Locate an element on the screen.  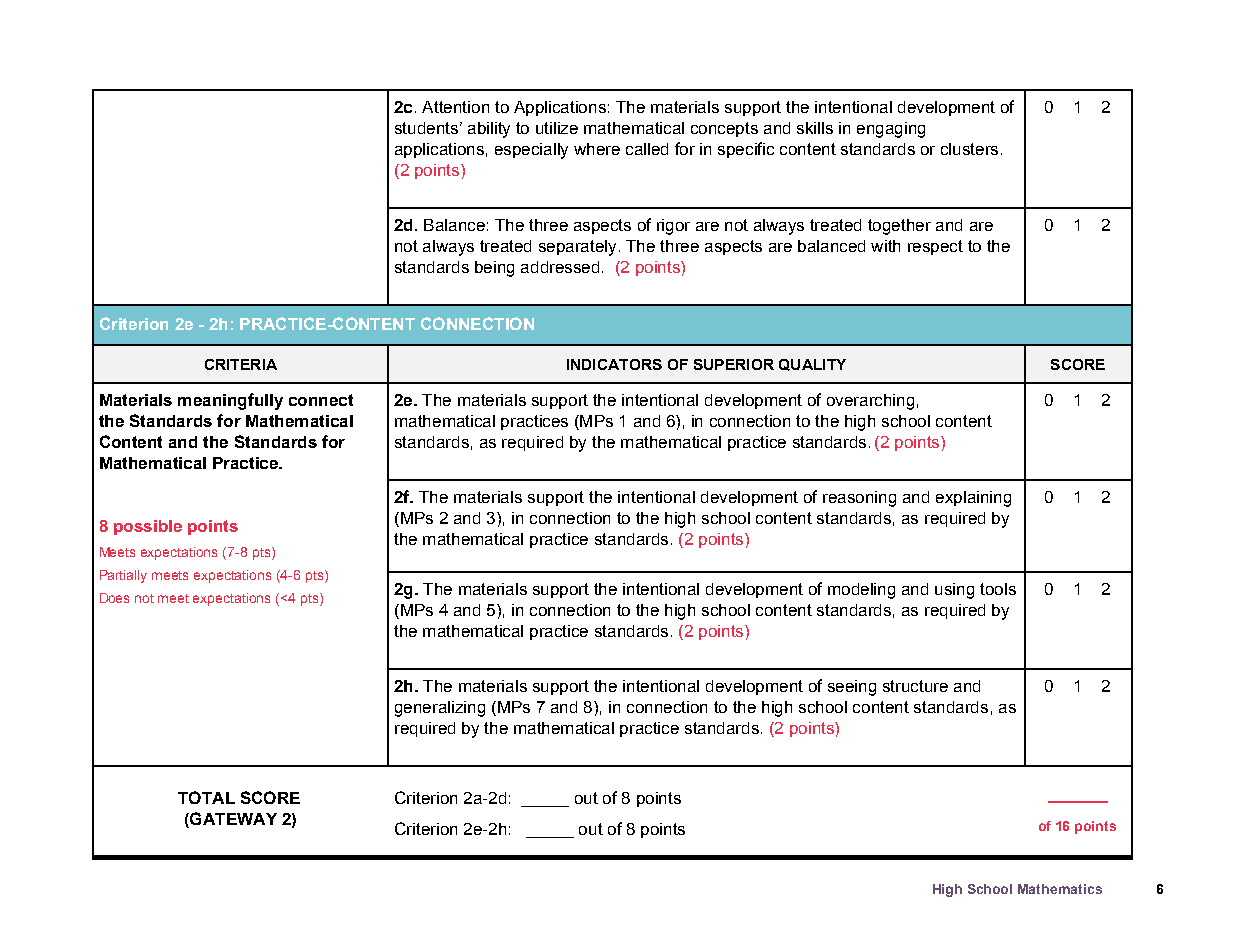
TOTAL is located at coordinates (206, 797).
